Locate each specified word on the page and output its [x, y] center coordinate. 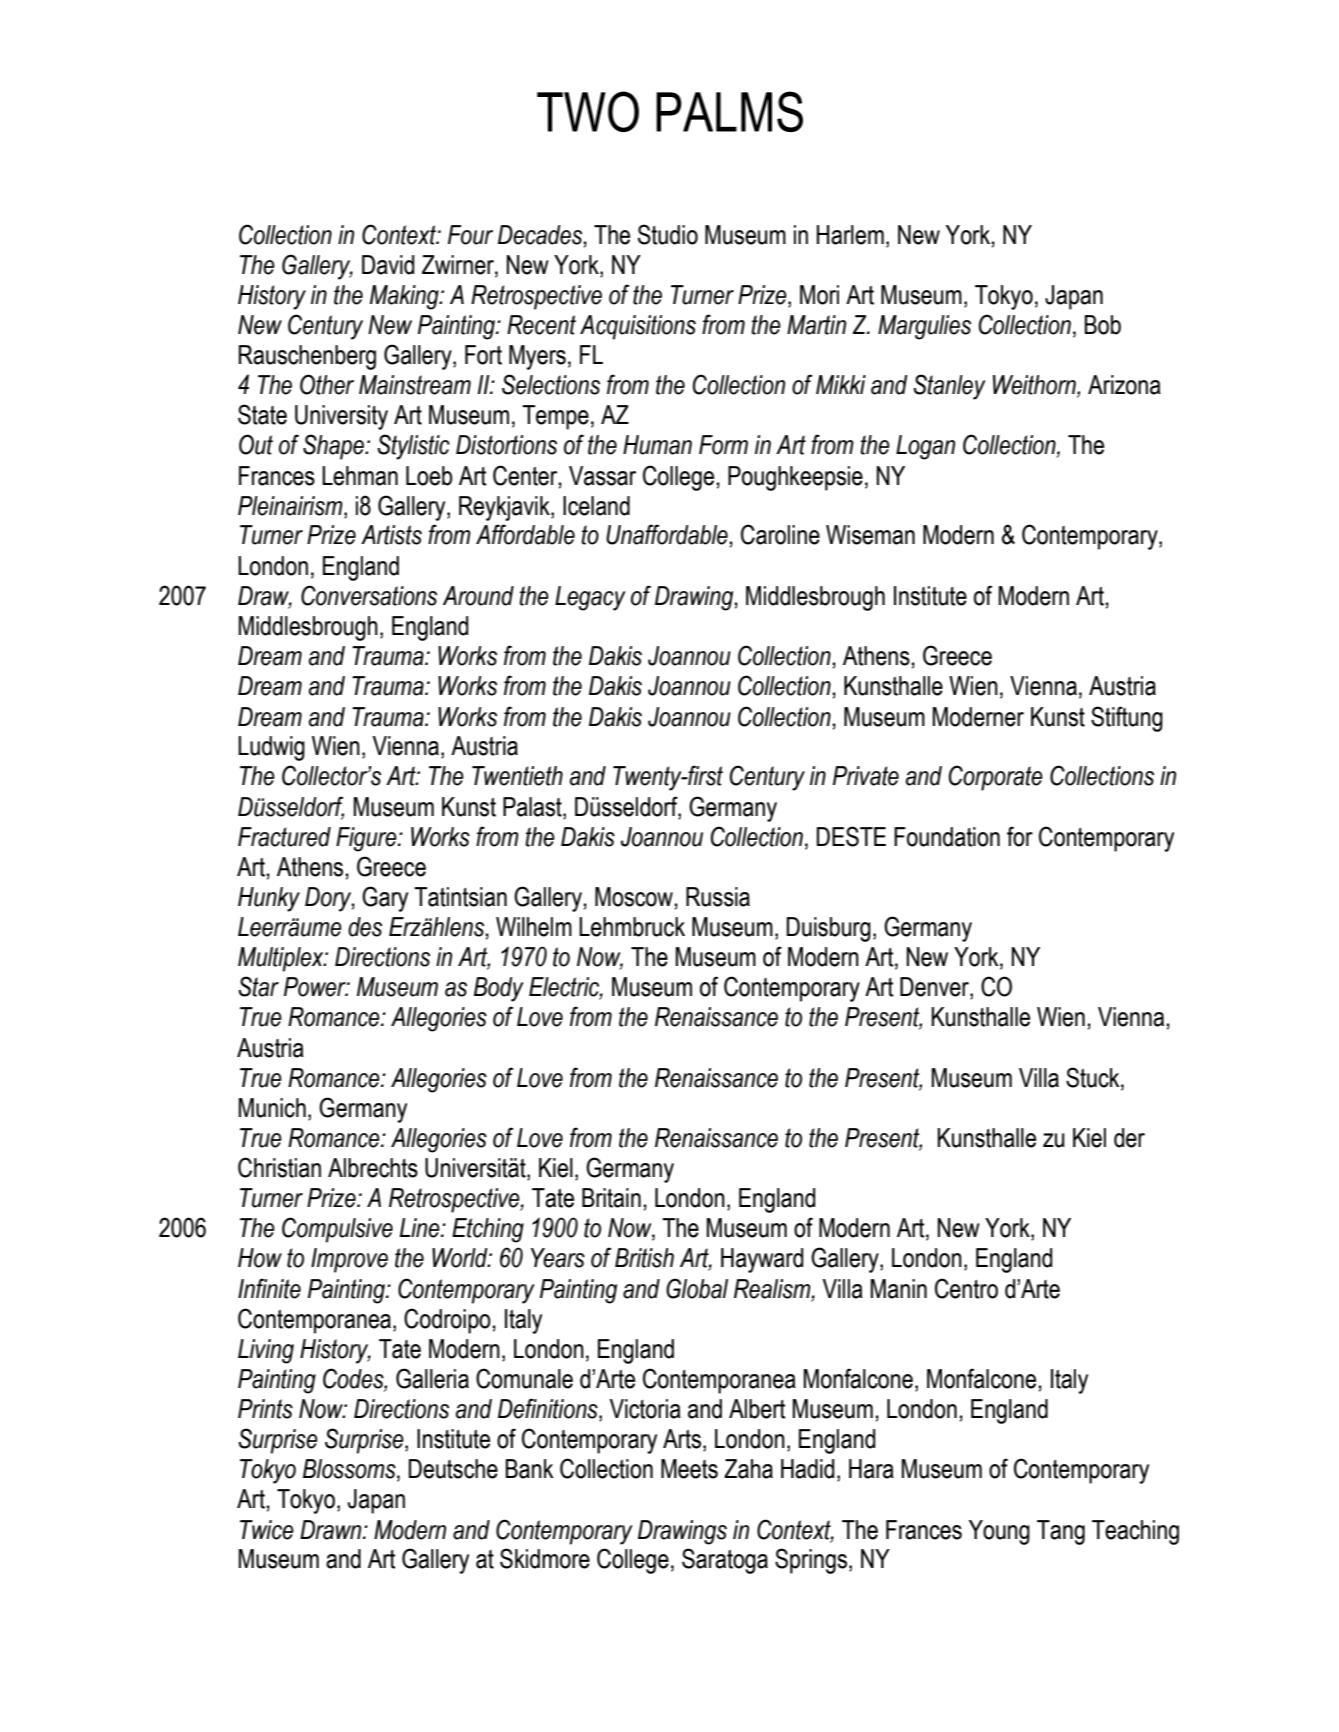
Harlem [850, 235]
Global [697, 1288]
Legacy [590, 598]
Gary [385, 899]
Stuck [1094, 1077]
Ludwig [271, 748]
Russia [718, 897]
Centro [966, 1288]
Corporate [996, 778]
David [388, 265]
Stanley [949, 387]
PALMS [729, 111]
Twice [267, 1530]
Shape [334, 447]
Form [723, 445]
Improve [349, 1260]
